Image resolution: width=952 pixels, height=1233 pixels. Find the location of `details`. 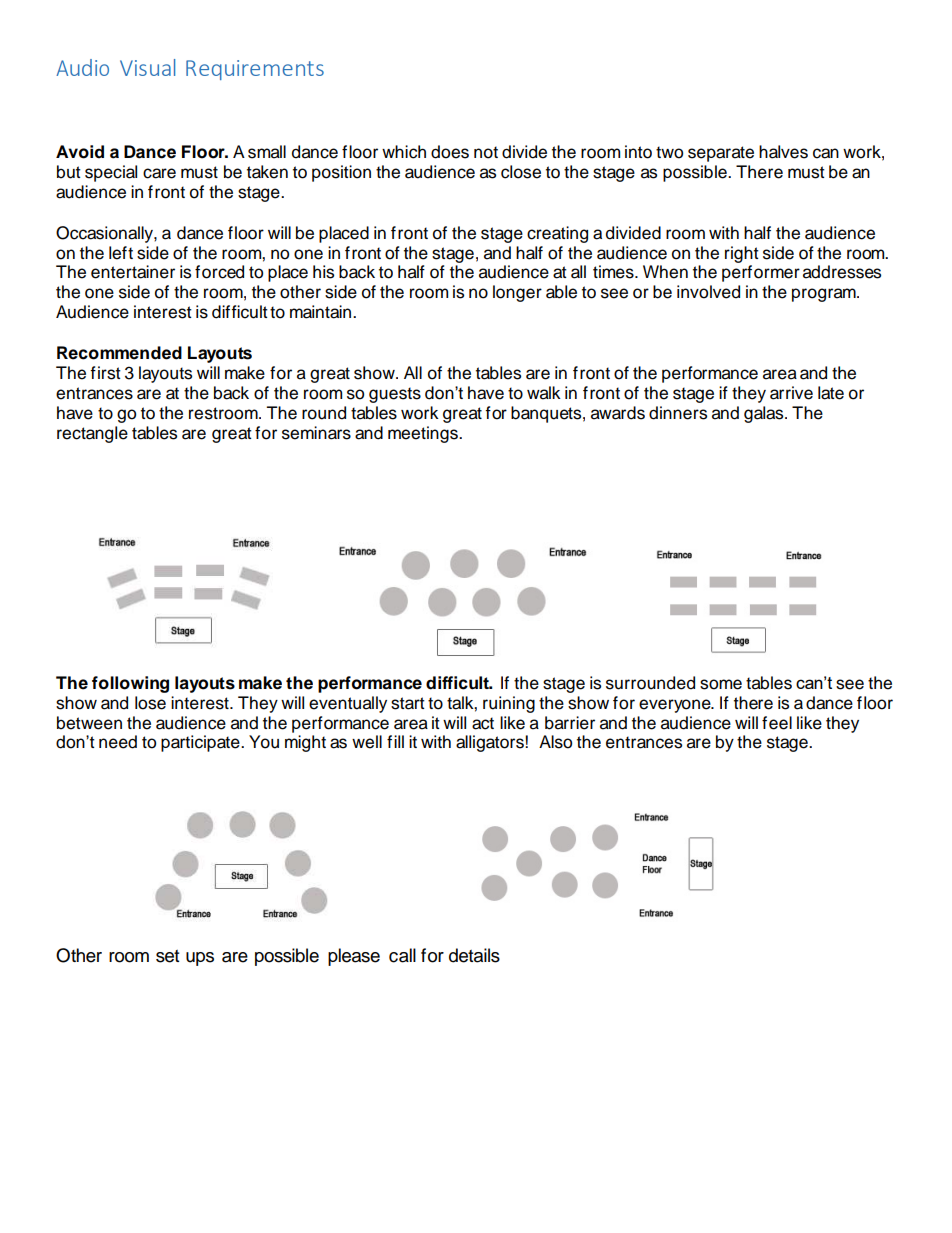

details is located at coordinates (474, 955).
